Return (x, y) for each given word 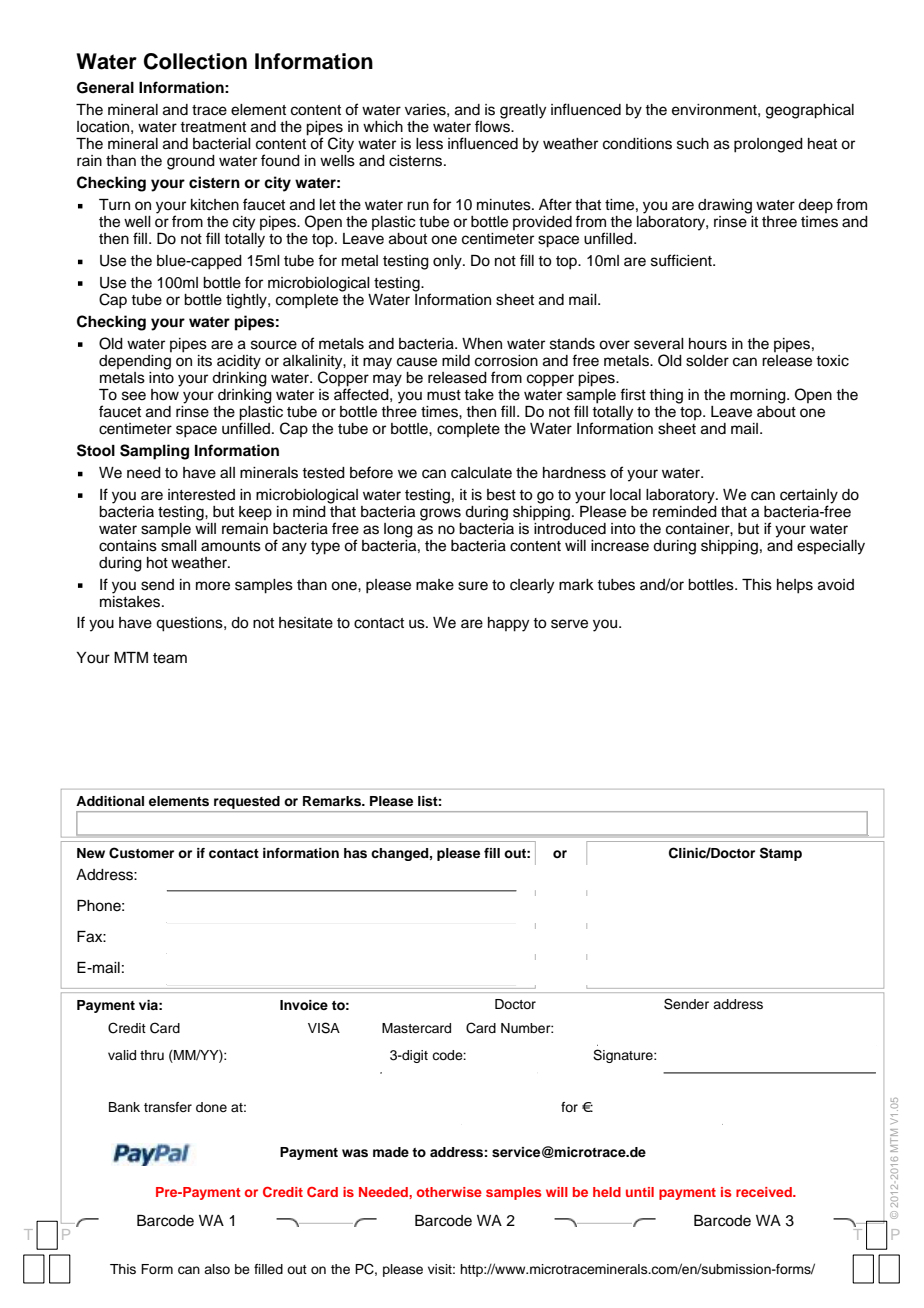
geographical (810, 111)
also (217, 1269)
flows (493, 125)
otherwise (449, 1192)
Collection (195, 61)
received (765, 1192)
